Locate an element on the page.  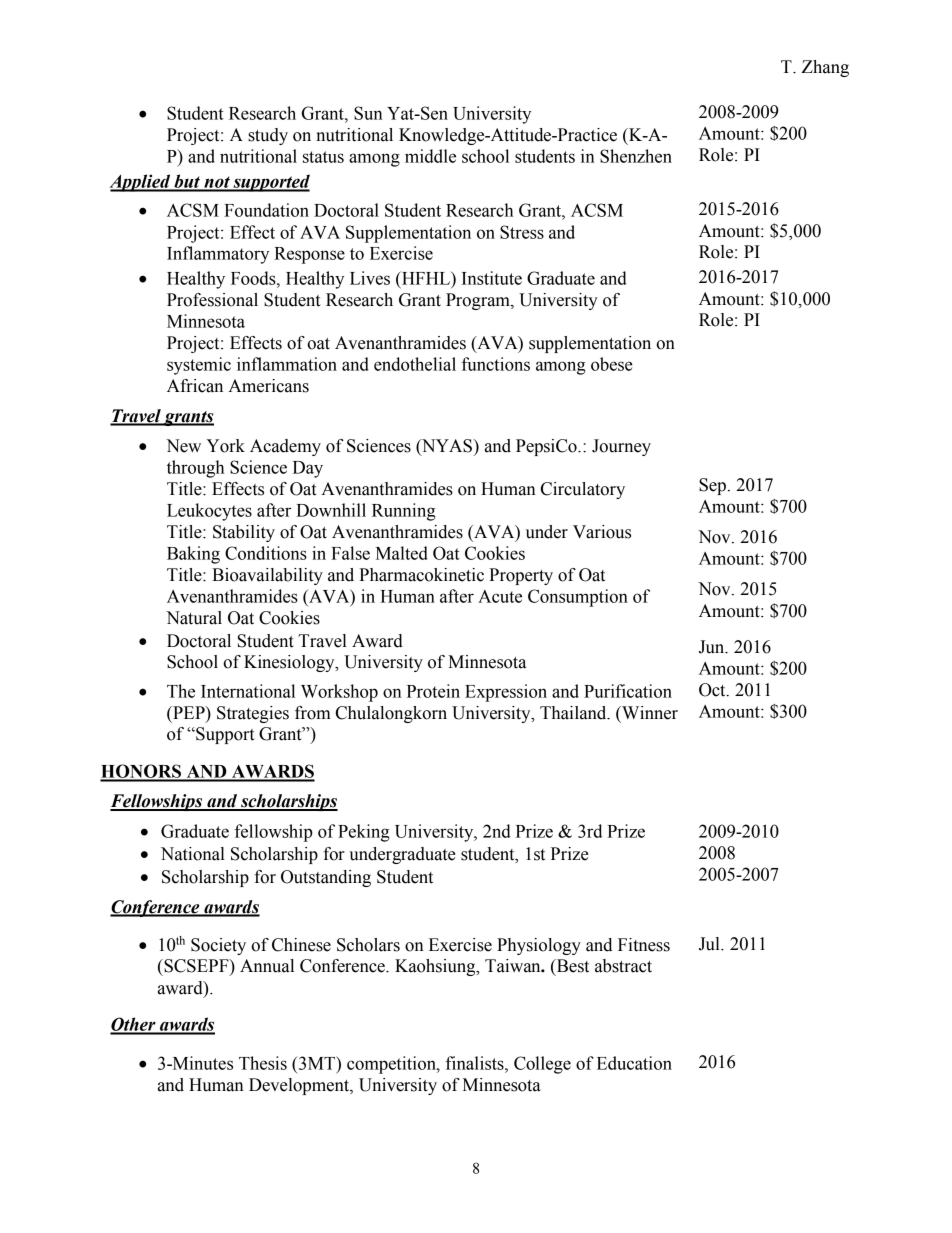
Strategies is located at coordinates (253, 714).
